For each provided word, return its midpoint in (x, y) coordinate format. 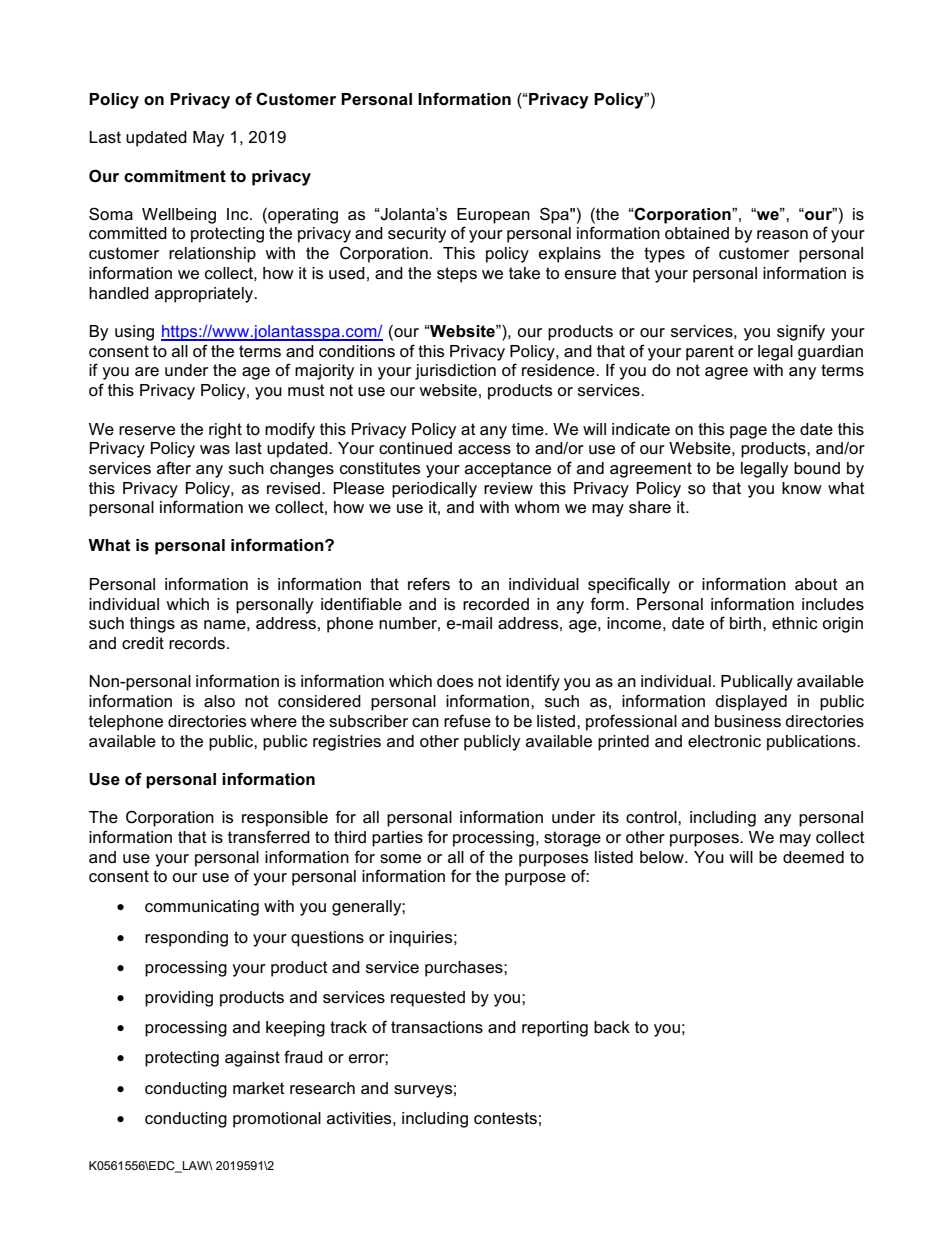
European (493, 216)
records (197, 643)
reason (782, 235)
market (259, 1088)
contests (505, 1118)
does (455, 681)
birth (747, 623)
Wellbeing (179, 216)
